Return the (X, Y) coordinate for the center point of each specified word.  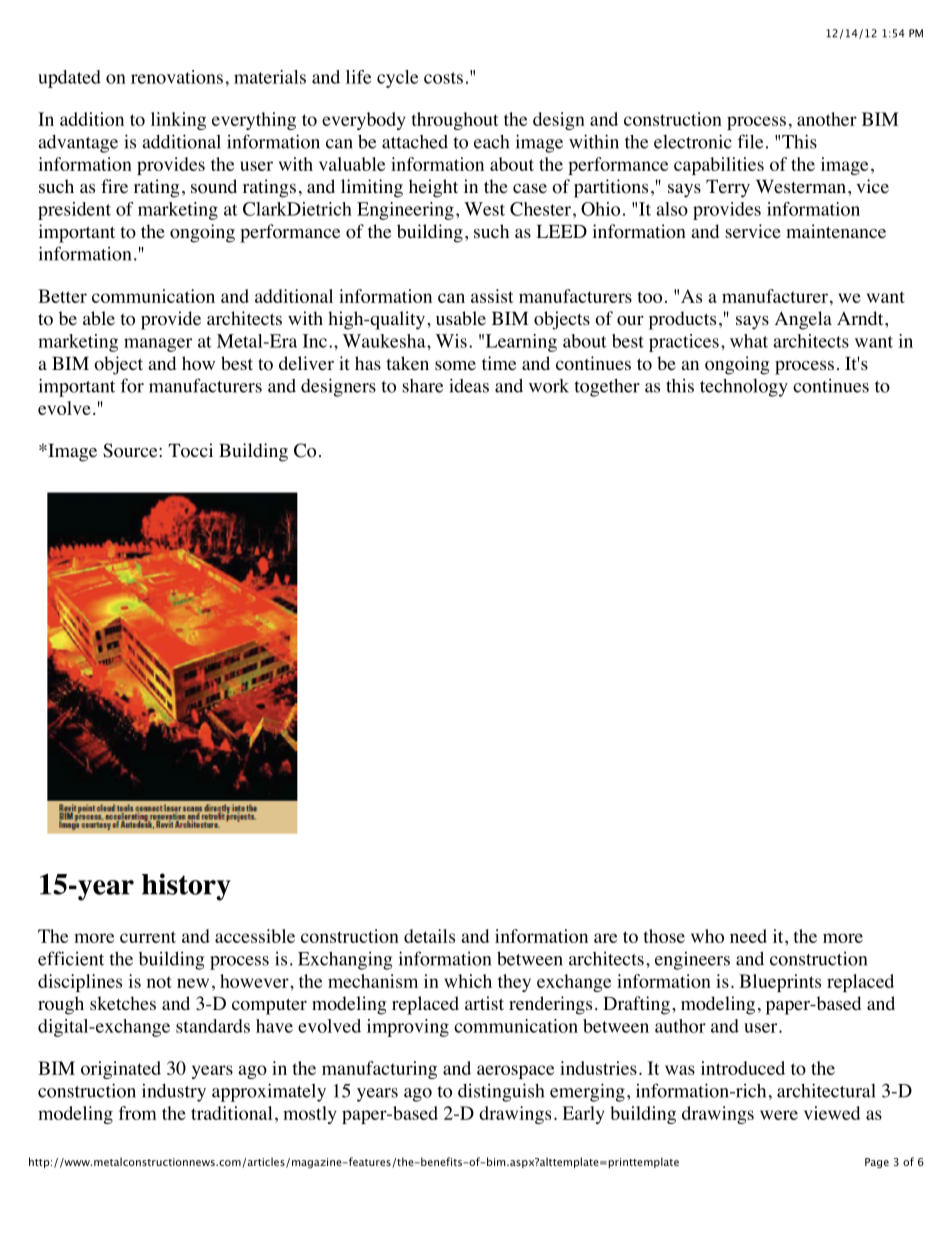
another (827, 119)
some (455, 366)
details (429, 936)
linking (178, 121)
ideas (469, 385)
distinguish (501, 1092)
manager (158, 345)
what (749, 341)
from (138, 1113)
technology (744, 388)
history (186, 887)
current (148, 937)
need (748, 936)
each (491, 142)
